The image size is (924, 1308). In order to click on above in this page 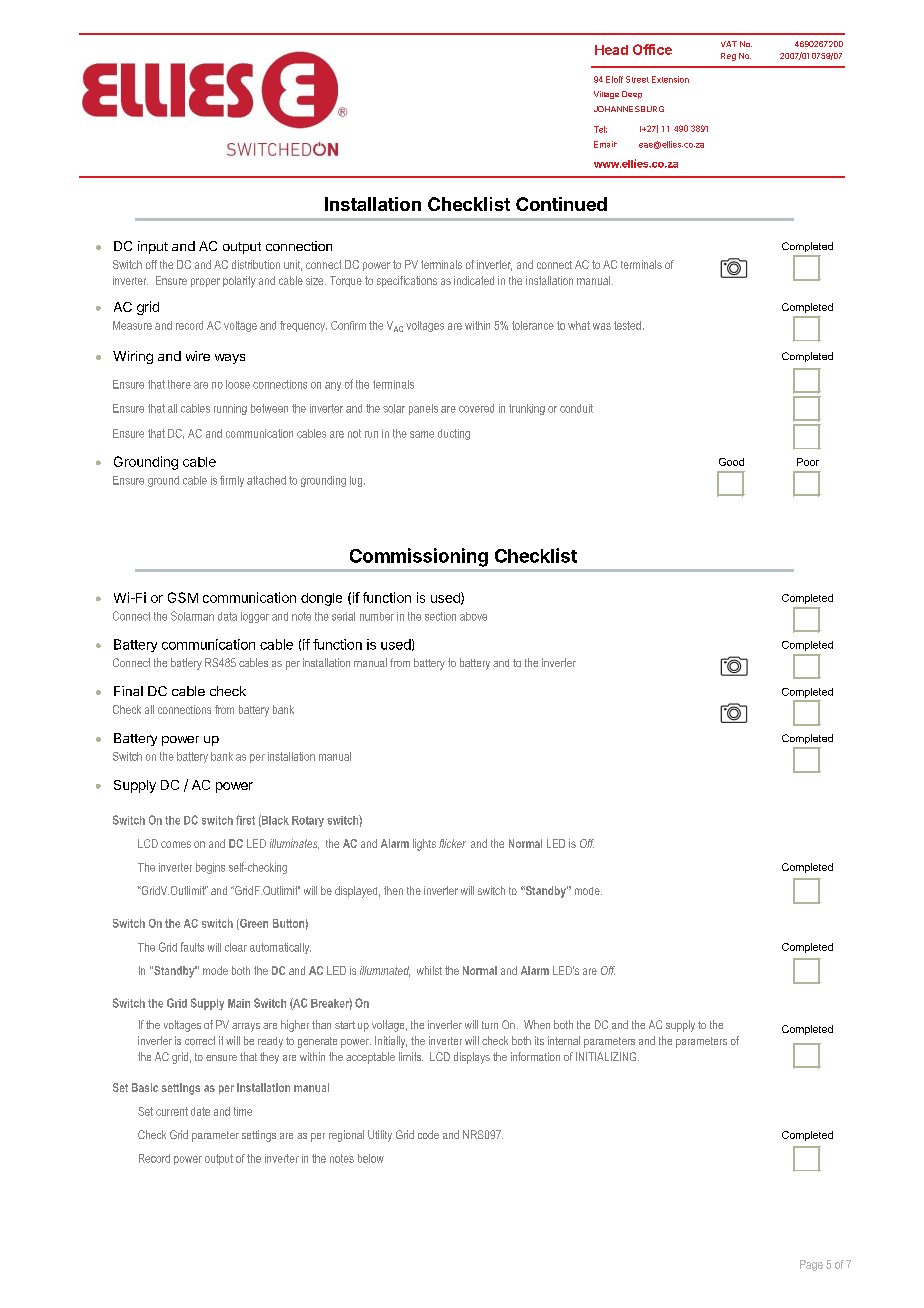, I will do `click(473, 616)`.
